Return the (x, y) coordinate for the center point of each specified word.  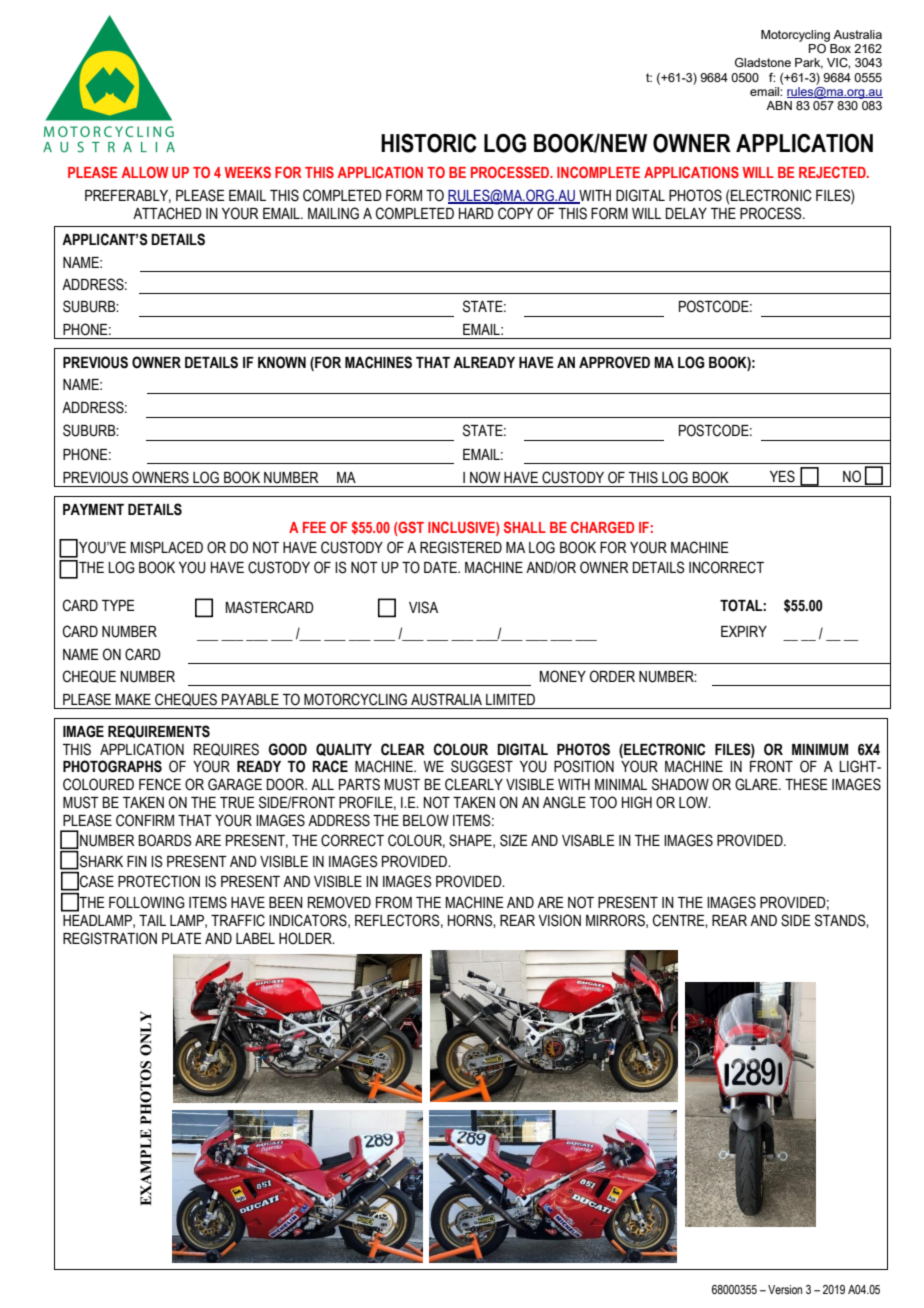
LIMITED (510, 699)
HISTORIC (429, 143)
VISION (559, 920)
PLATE (182, 938)
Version (785, 1289)
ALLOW (145, 172)
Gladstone (763, 62)
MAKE (133, 699)
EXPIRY (744, 631)
